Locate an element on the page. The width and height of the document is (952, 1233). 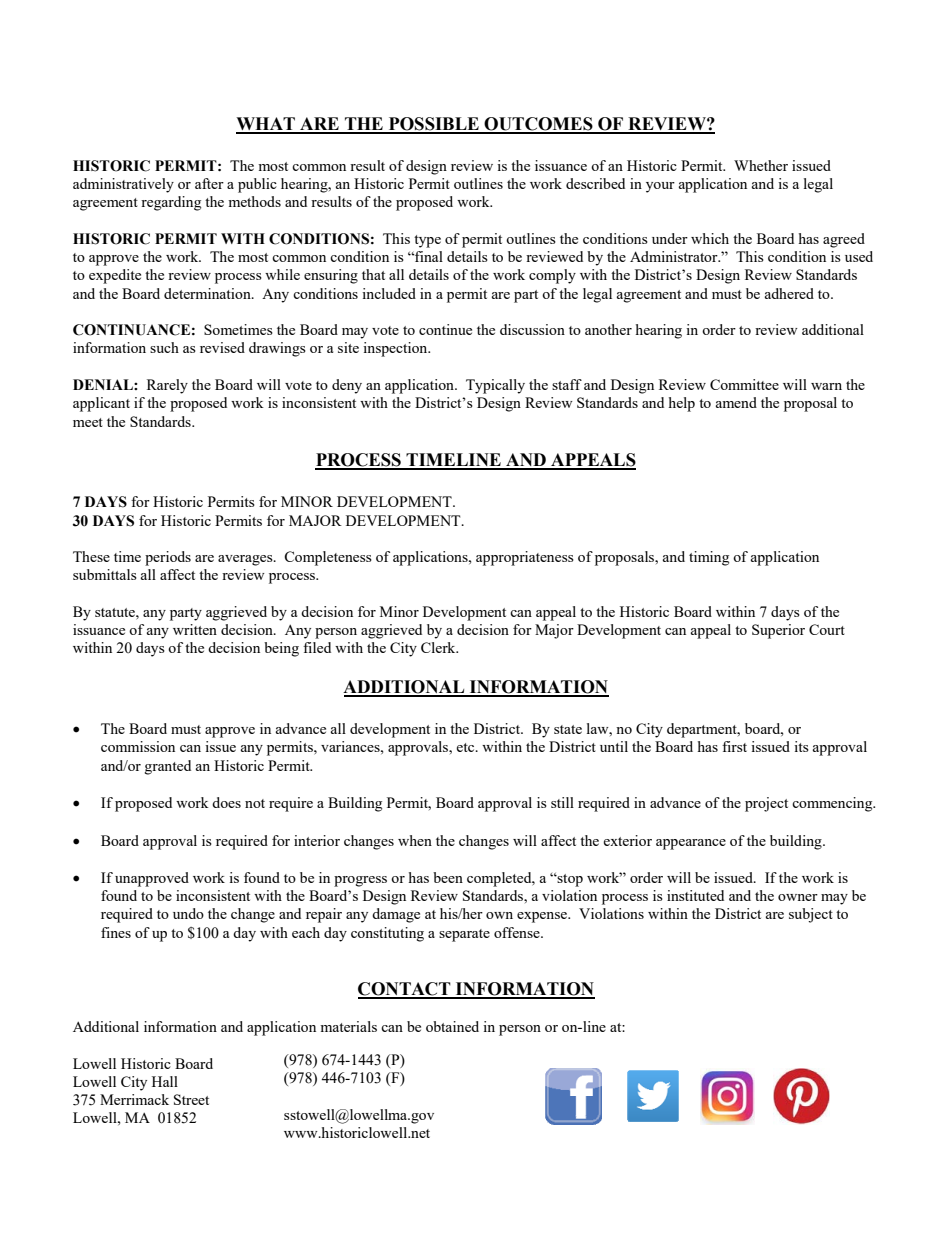
Typically is located at coordinates (495, 386).
